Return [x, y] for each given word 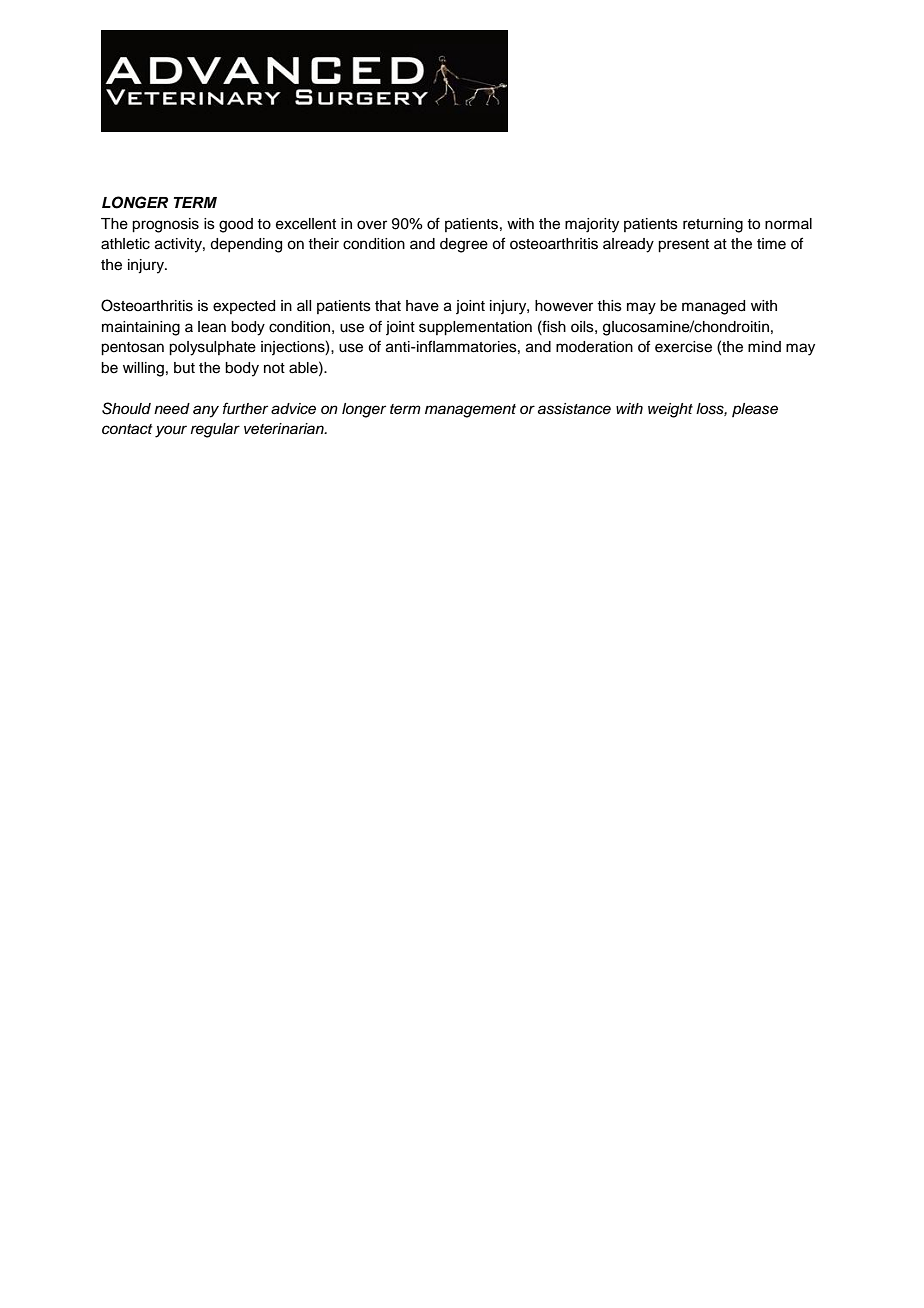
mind [764, 346]
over [372, 225]
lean [212, 327]
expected [244, 307]
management [470, 411]
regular [215, 430]
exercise [683, 347]
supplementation [475, 328]
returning [713, 225]
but [184, 368]
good [236, 225]
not [274, 368]
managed [713, 307]
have [422, 306]
